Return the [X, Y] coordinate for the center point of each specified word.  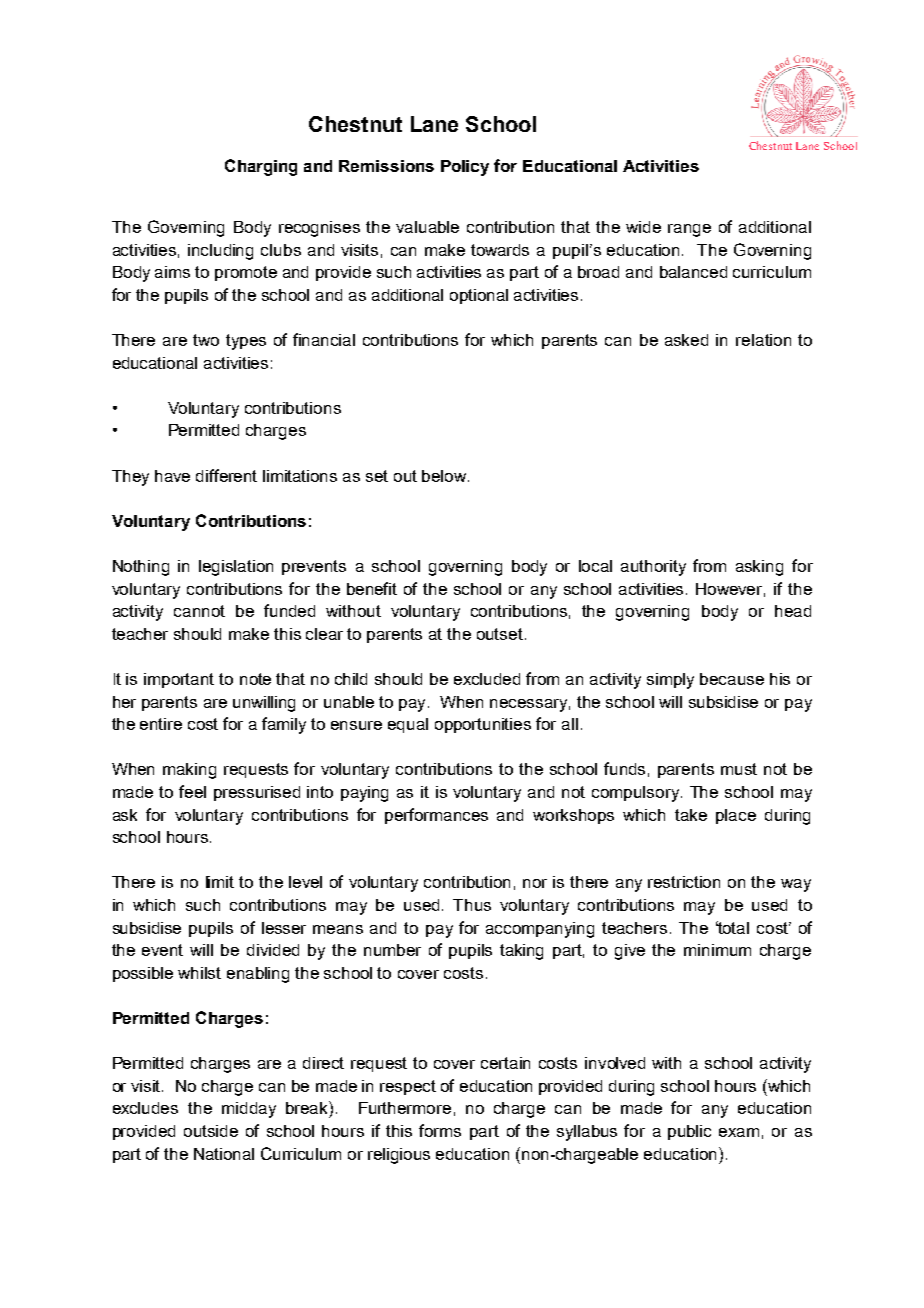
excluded [487, 679]
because [732, 679]
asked [686, 340]
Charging [261, 167]
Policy [465, 168]
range [689, 230]
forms [440, 1130]
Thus [472, 905]
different [226, 475]
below [445, 476]
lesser [284, 928]
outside [211, 1131]
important [179, 680]
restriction [684, 882]
